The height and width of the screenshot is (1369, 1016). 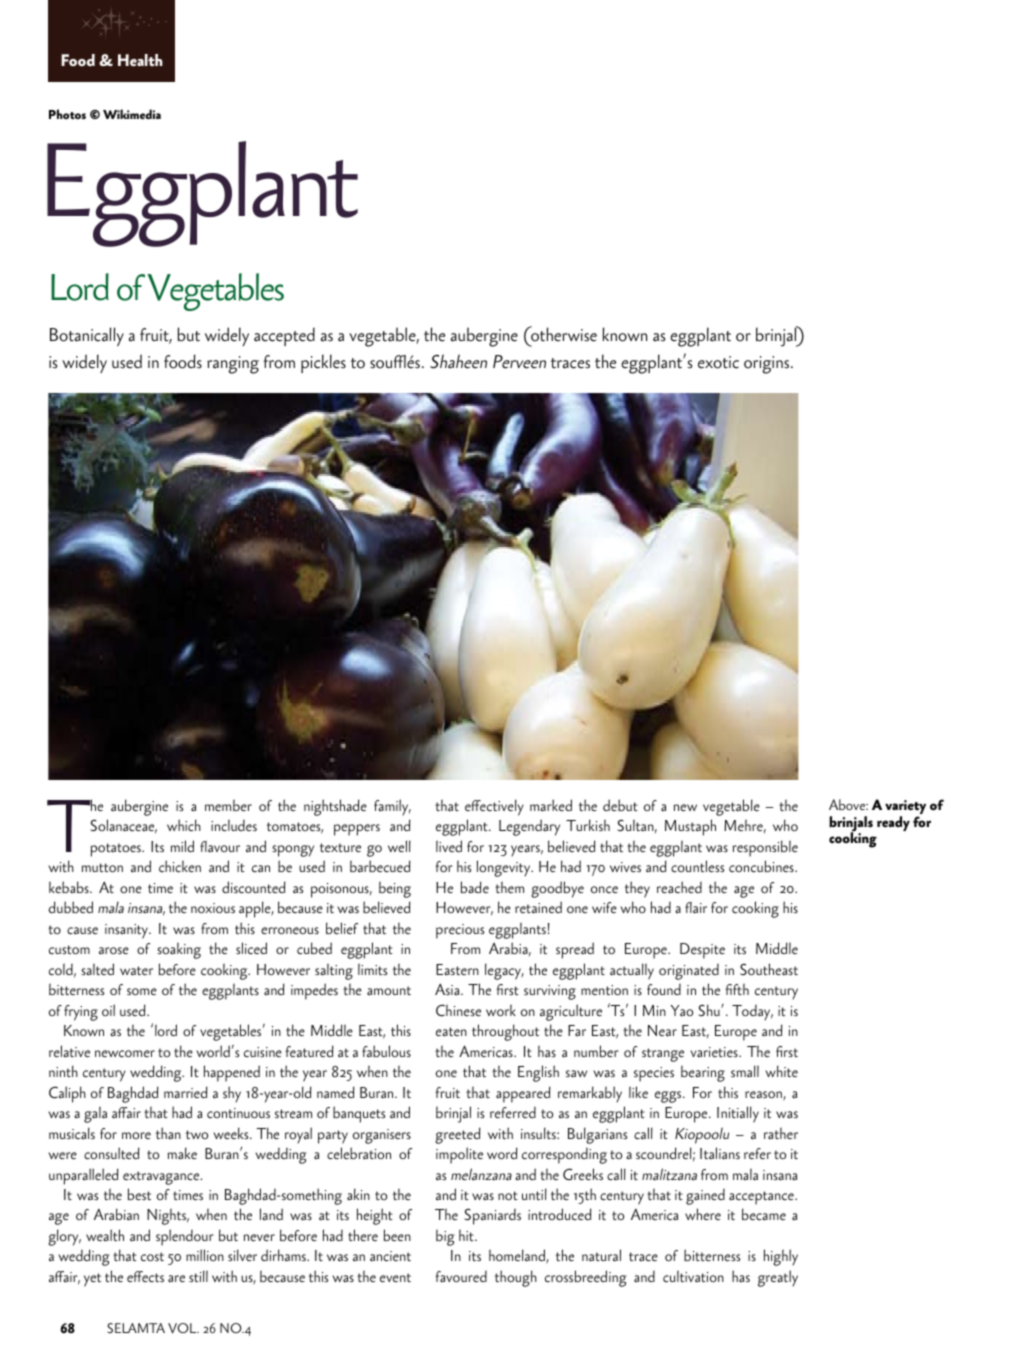 What do you see at coordinates (145, 1276) in the screenshot?
I see `effects` at bounding box center [145, 1276].
